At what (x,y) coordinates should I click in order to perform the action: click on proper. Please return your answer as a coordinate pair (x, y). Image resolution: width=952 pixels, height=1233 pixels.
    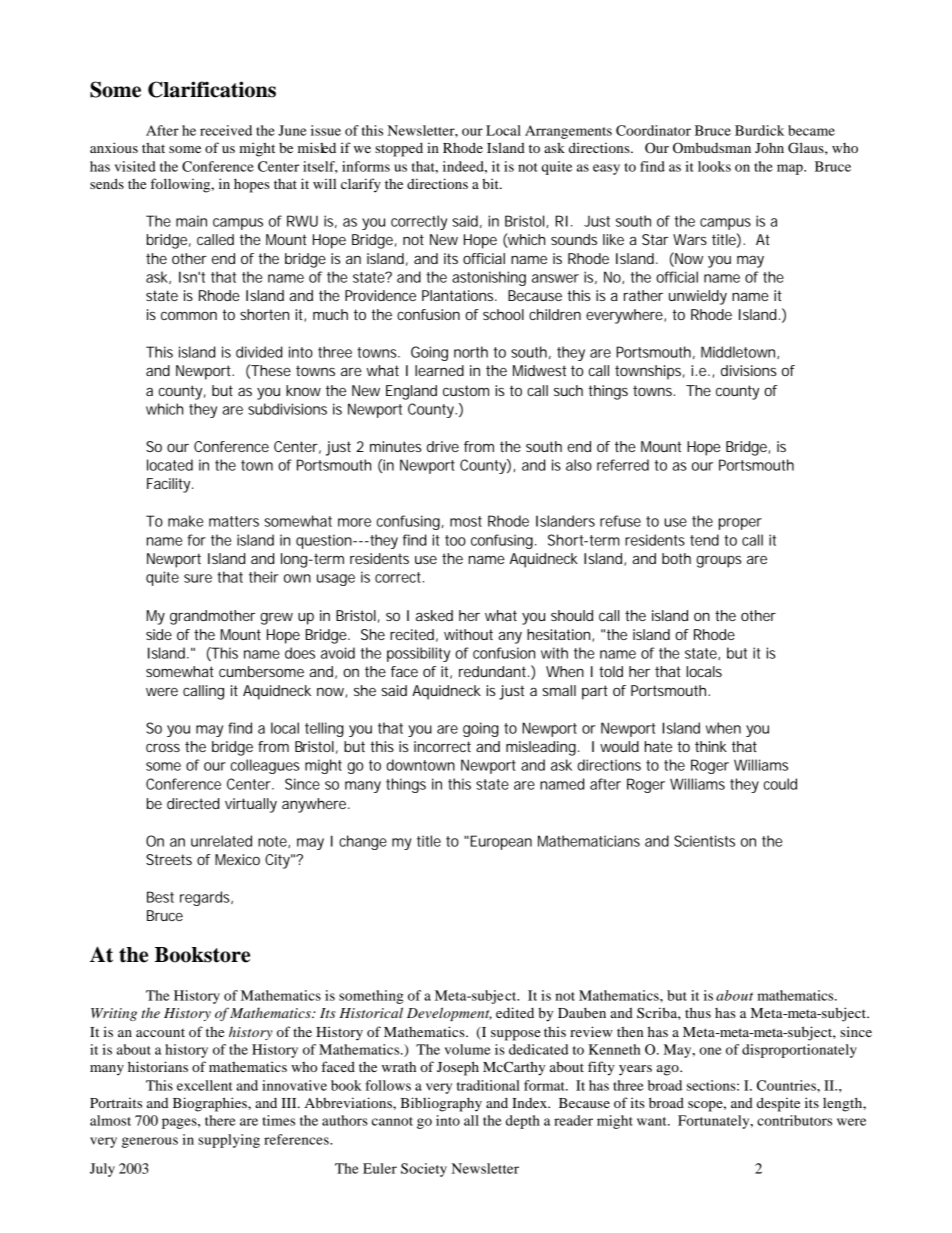
    Looking at the image, I should click on (740, 524).
